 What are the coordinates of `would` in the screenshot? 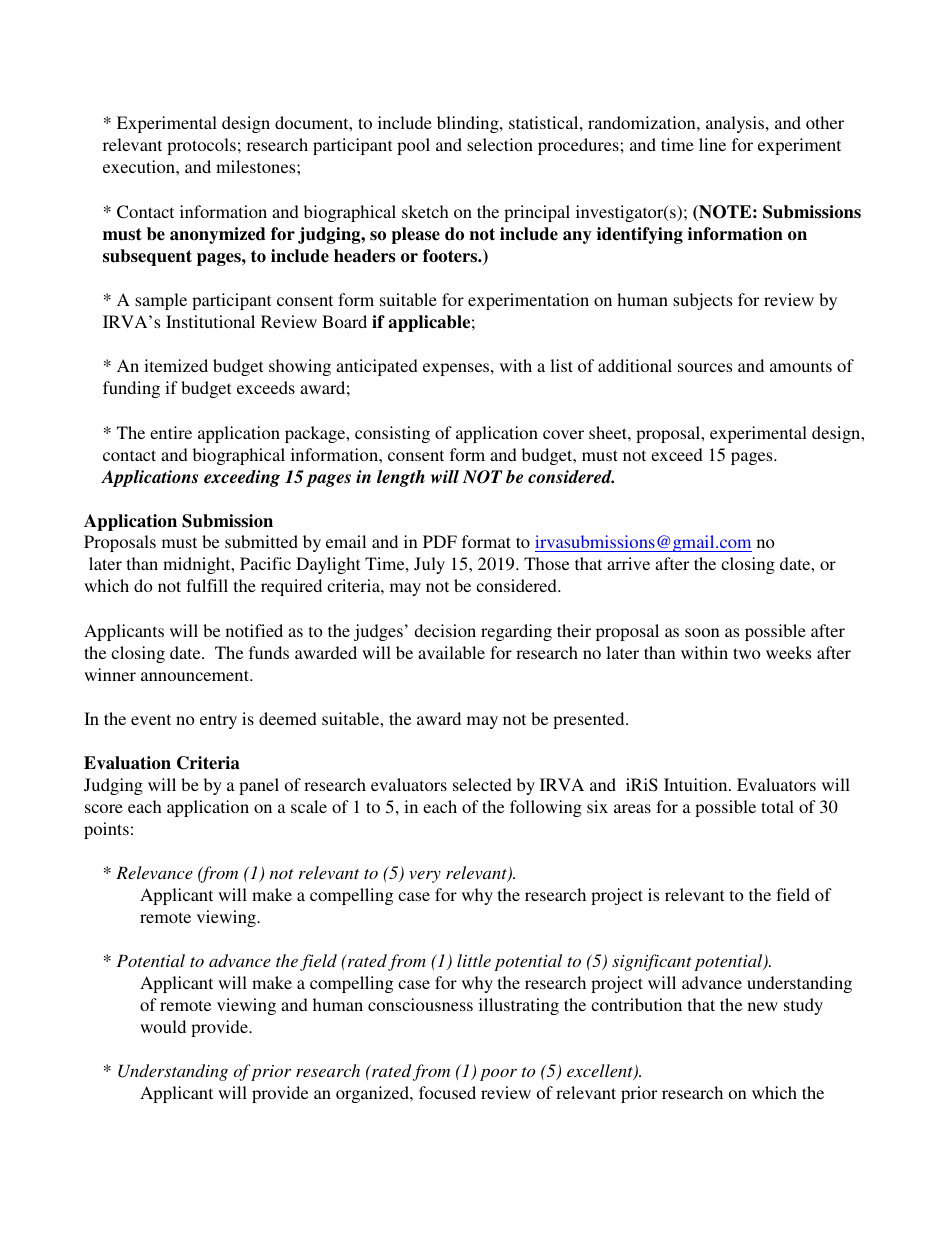 It's located at (163, 1026).
